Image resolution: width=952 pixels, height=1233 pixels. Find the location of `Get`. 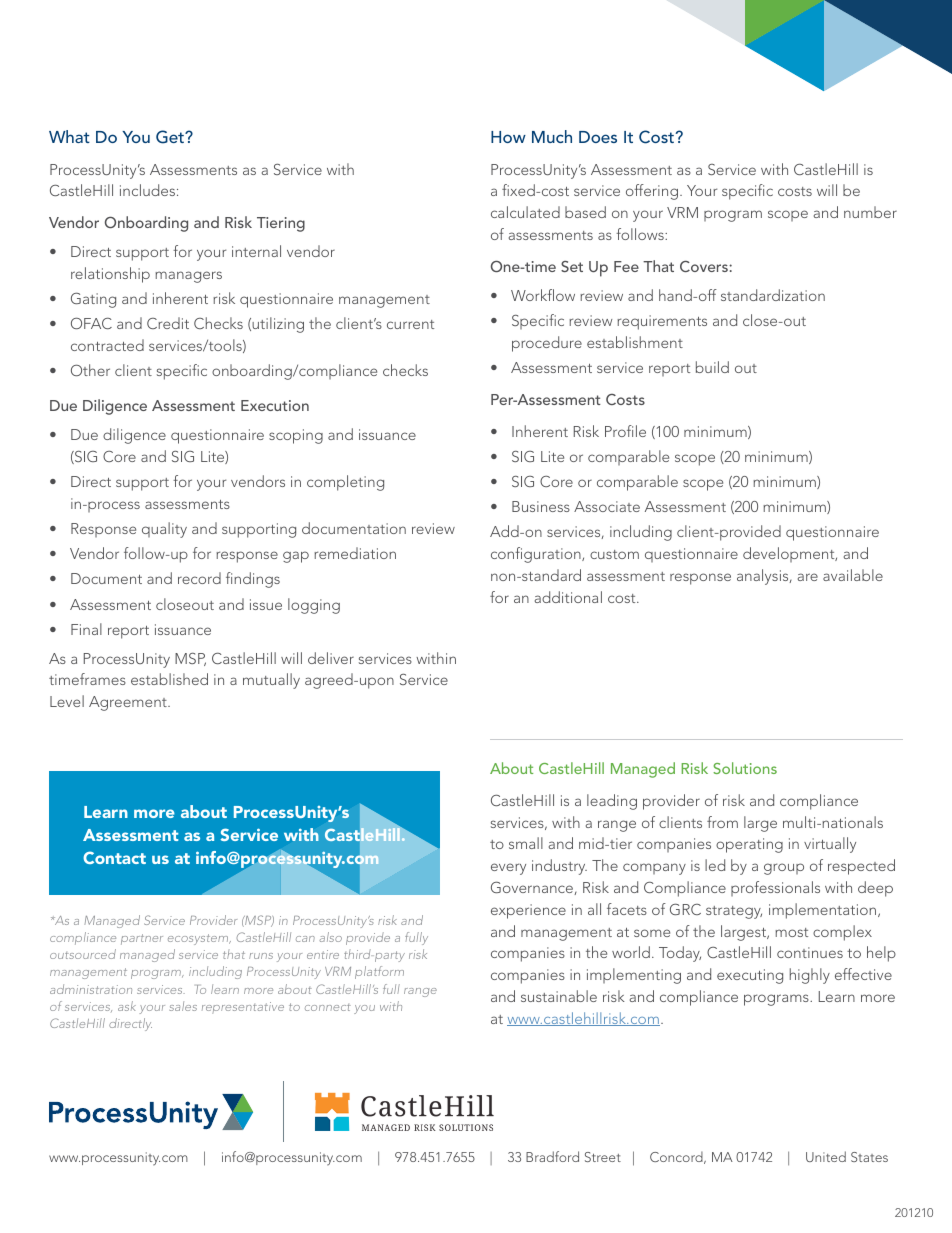

Get is located at coordinates (171, 137).
